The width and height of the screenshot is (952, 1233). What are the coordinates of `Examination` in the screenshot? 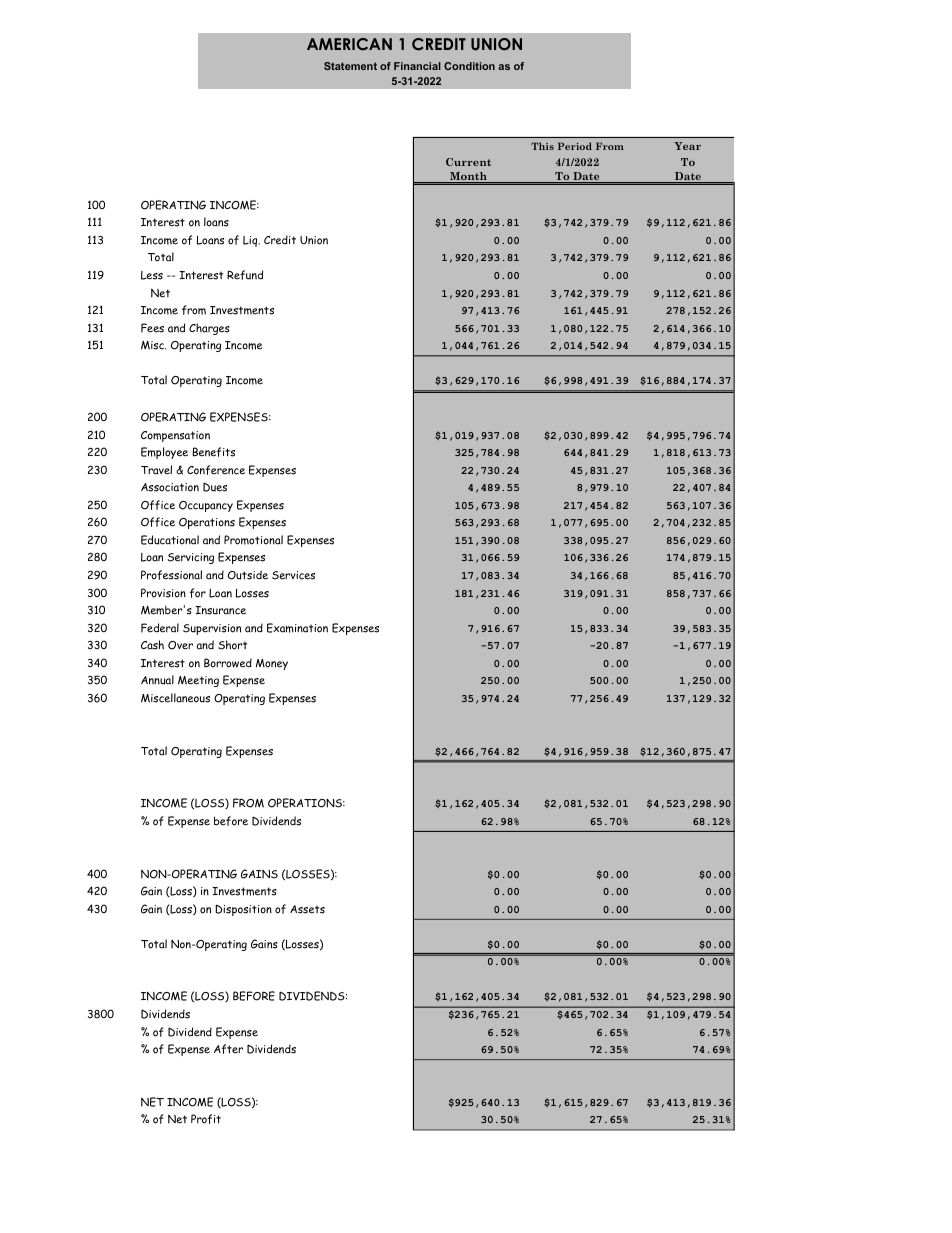 It's located at (297, 628).
